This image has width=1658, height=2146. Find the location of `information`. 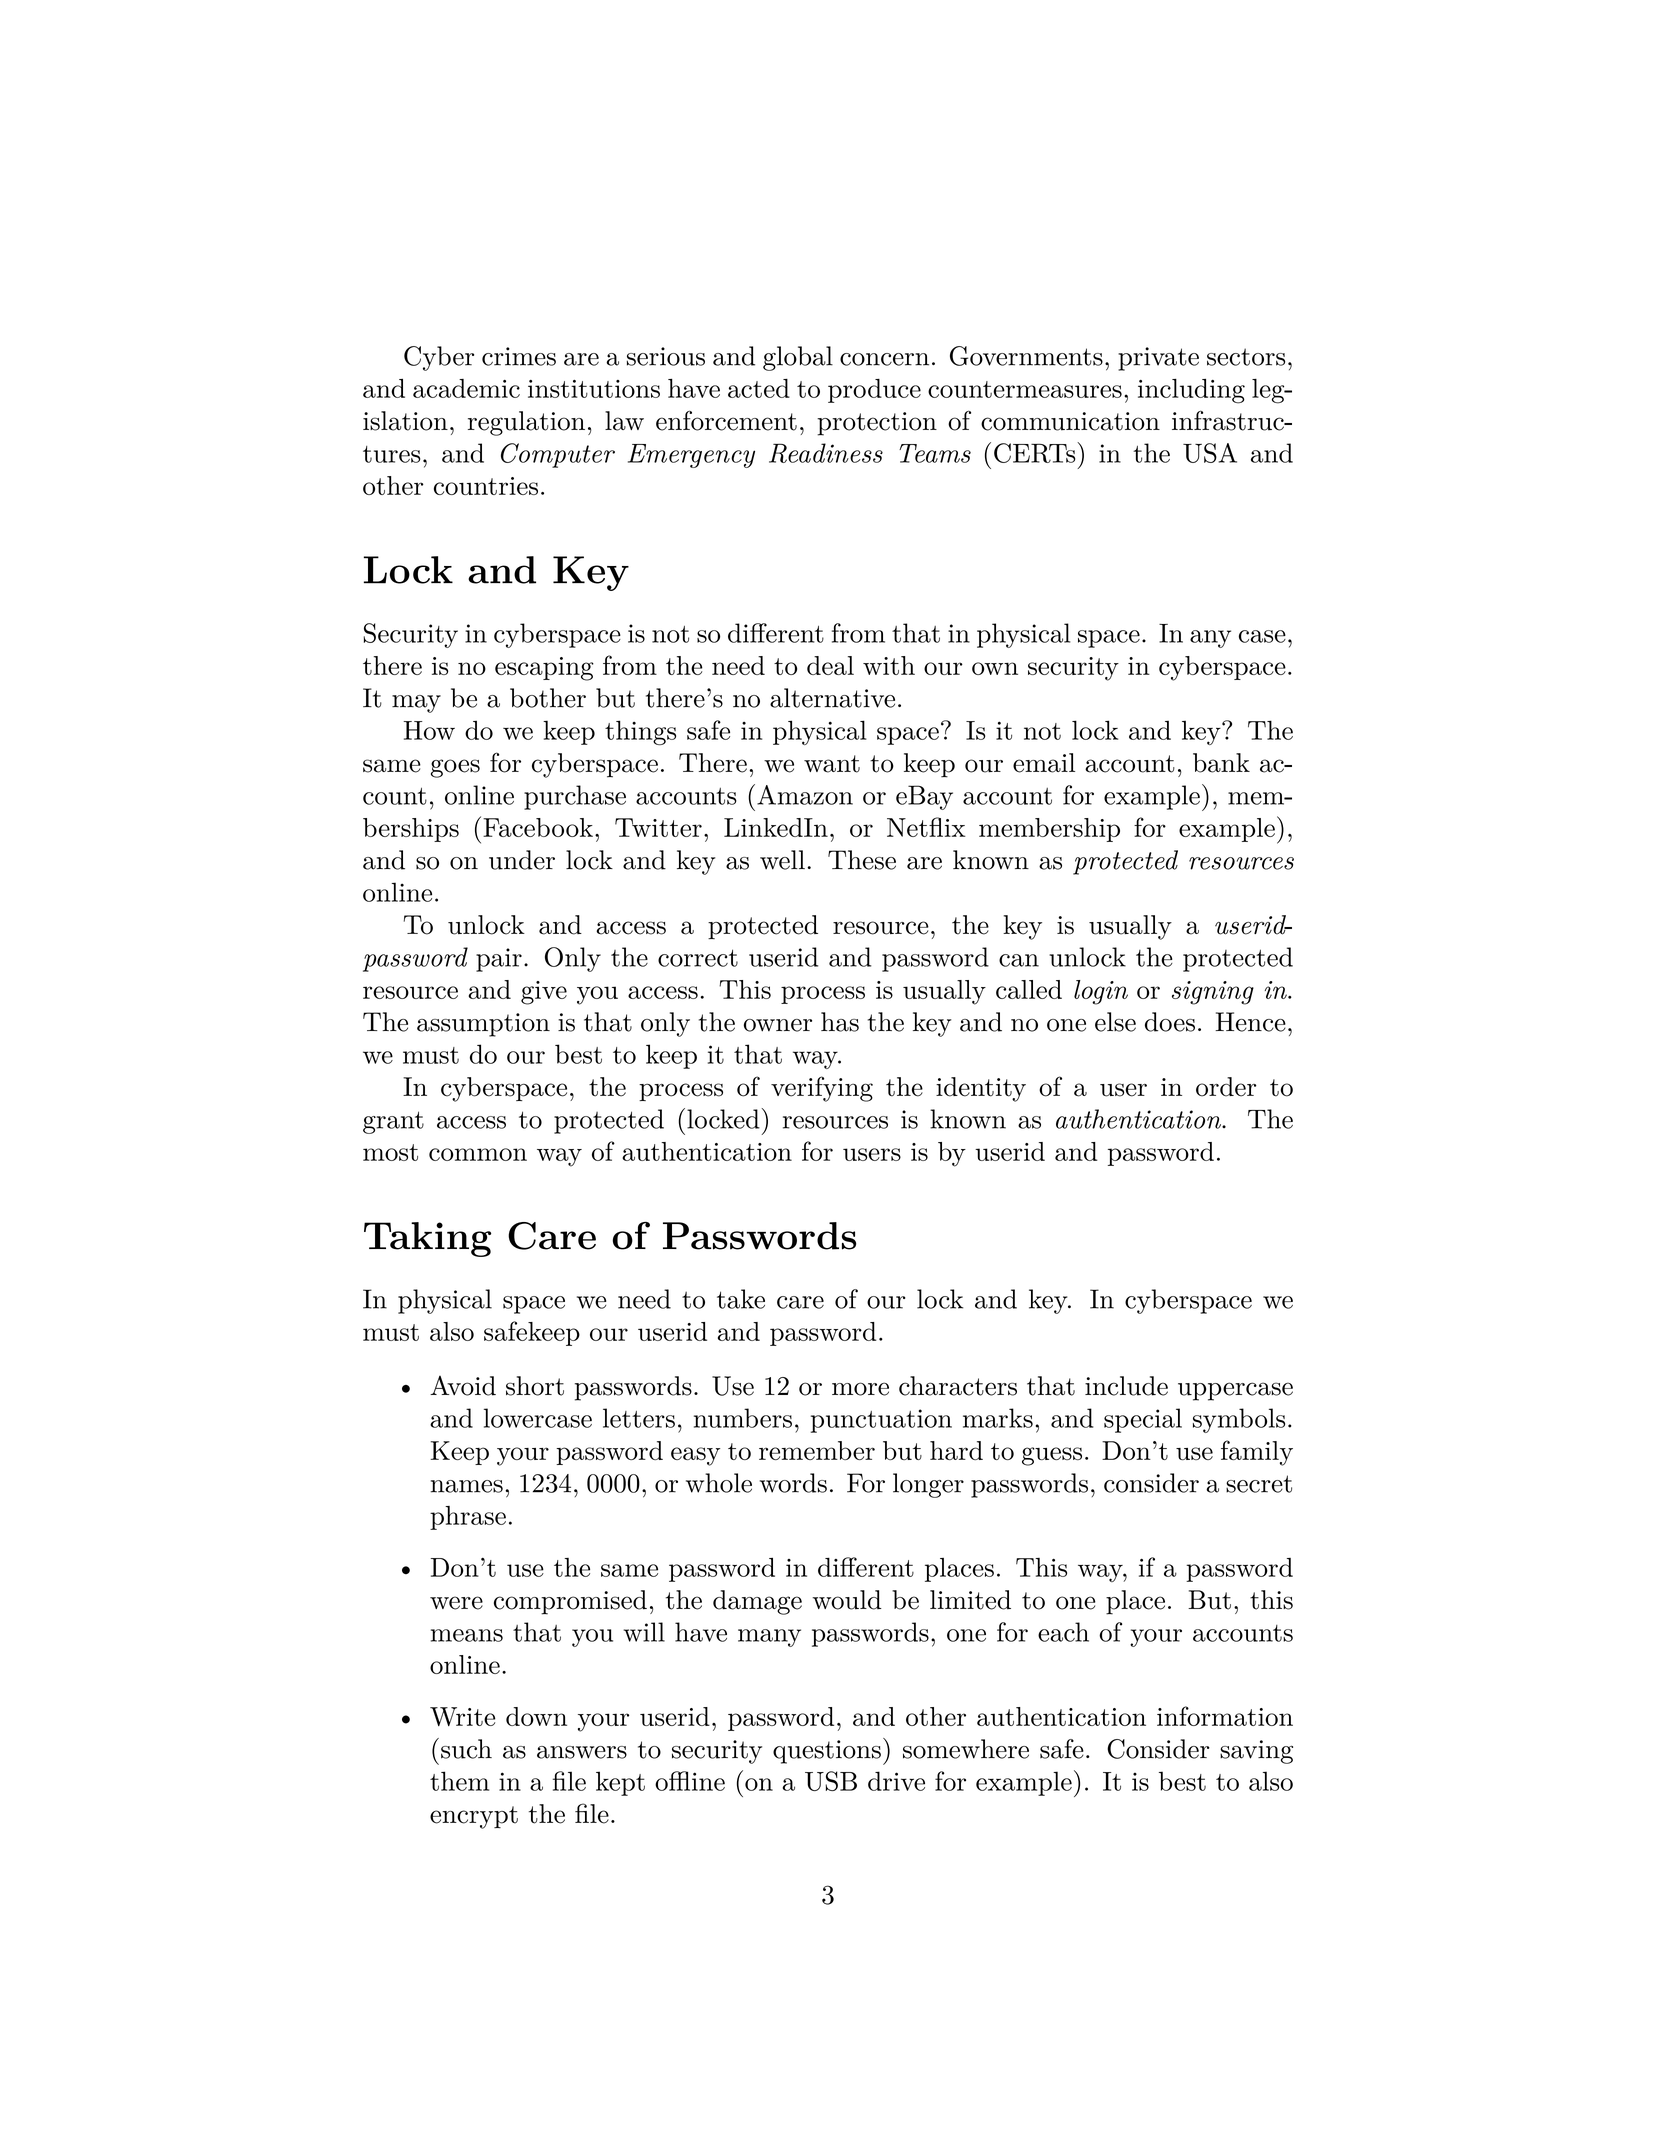

information is located at coordinates (1225, 1716).
